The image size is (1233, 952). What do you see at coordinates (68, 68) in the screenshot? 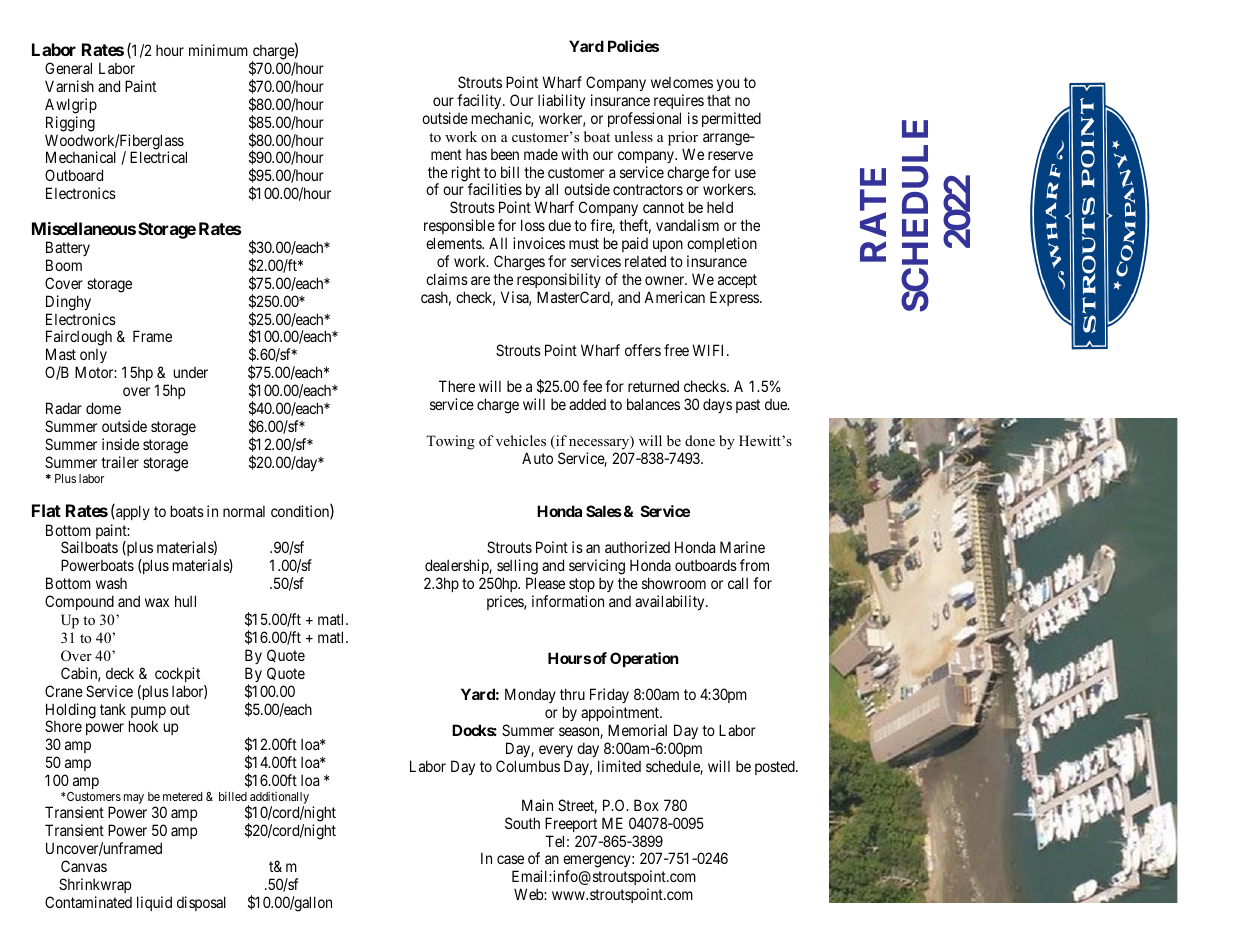
I see `General` at bounding box center [68, 68].
